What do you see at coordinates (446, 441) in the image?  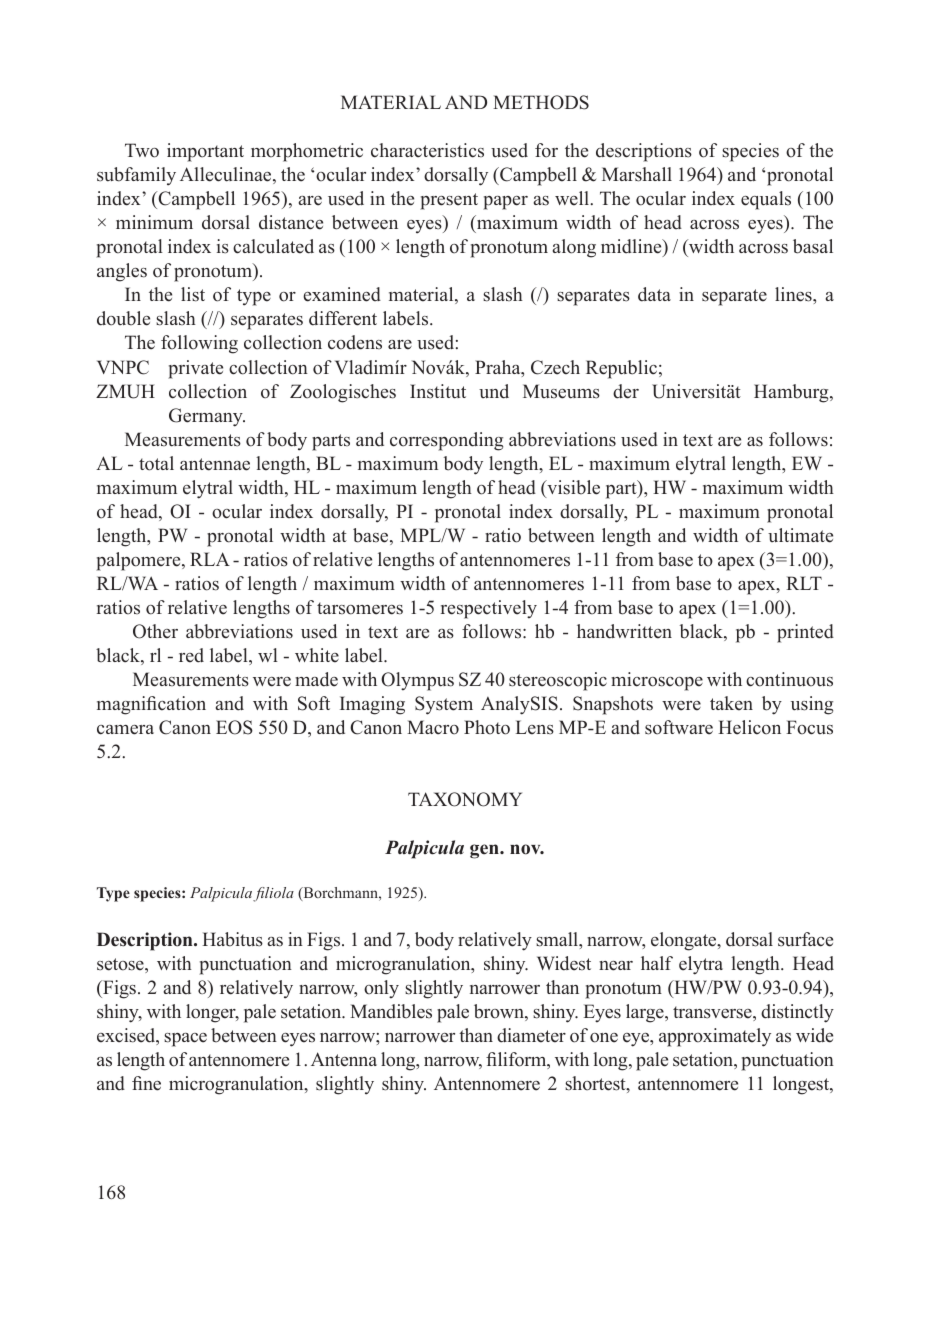 I see `corresponding` at bounding box center [446, 441].
